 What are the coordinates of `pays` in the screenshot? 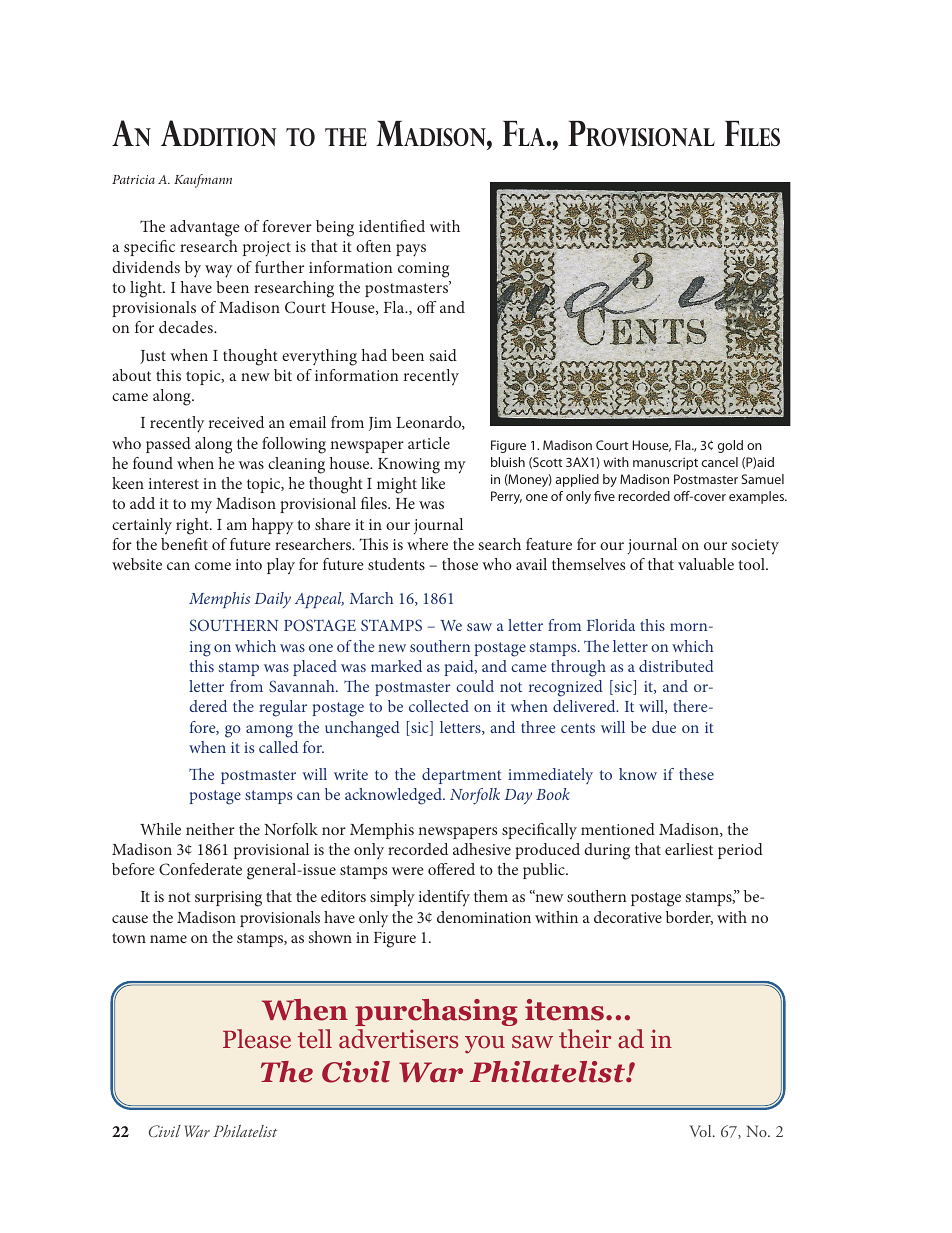 It's located at (411, 250).
